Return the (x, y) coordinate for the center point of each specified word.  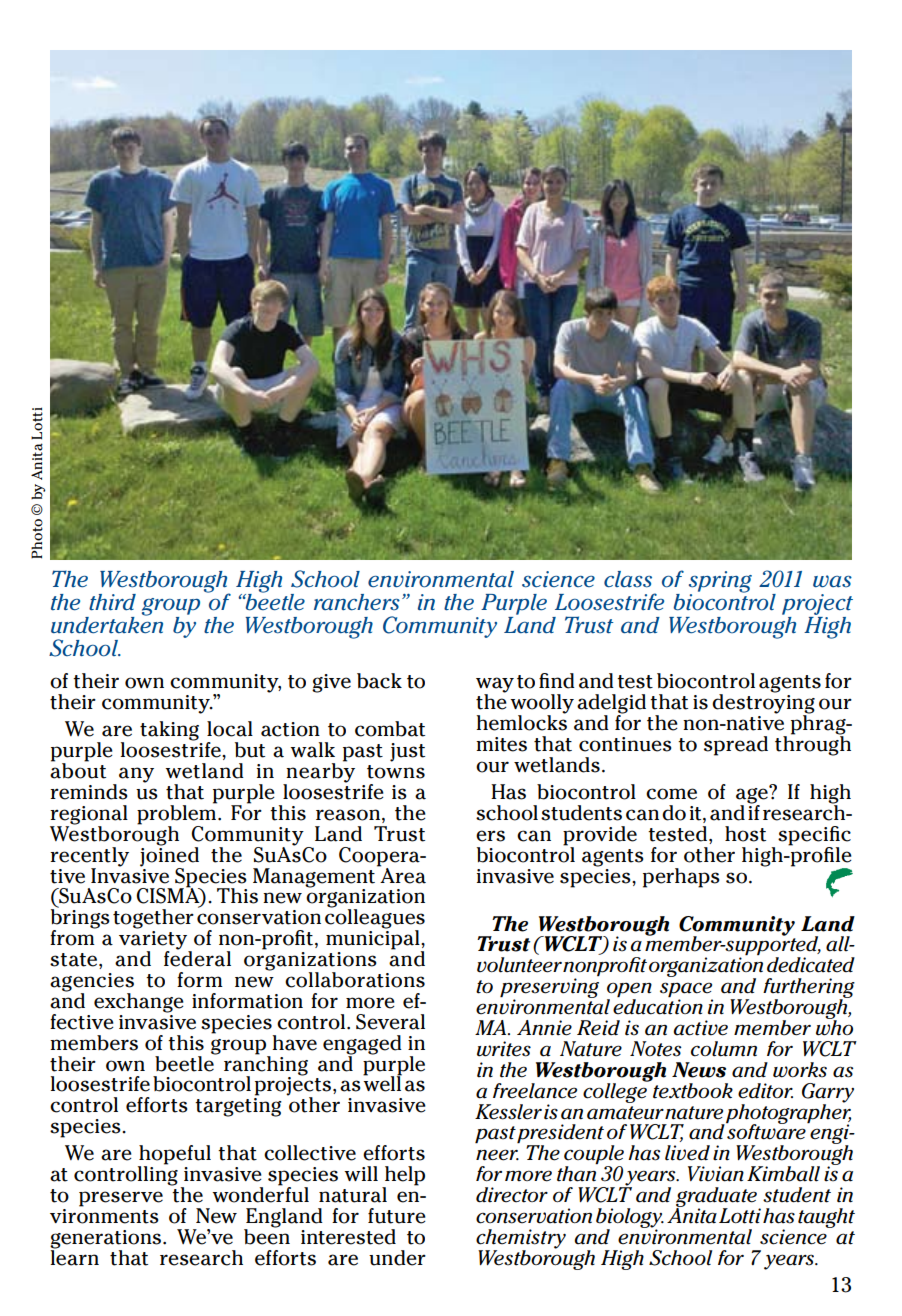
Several (390, 1022)
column (724, 1049)
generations (107, 1240)
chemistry (521, 1240)
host (745, 834)
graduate (717, 1198)
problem (178, 815)
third (112, 602)
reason (348, 815)
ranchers (357, 602)
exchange (139, 1003)
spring (720, 583)
